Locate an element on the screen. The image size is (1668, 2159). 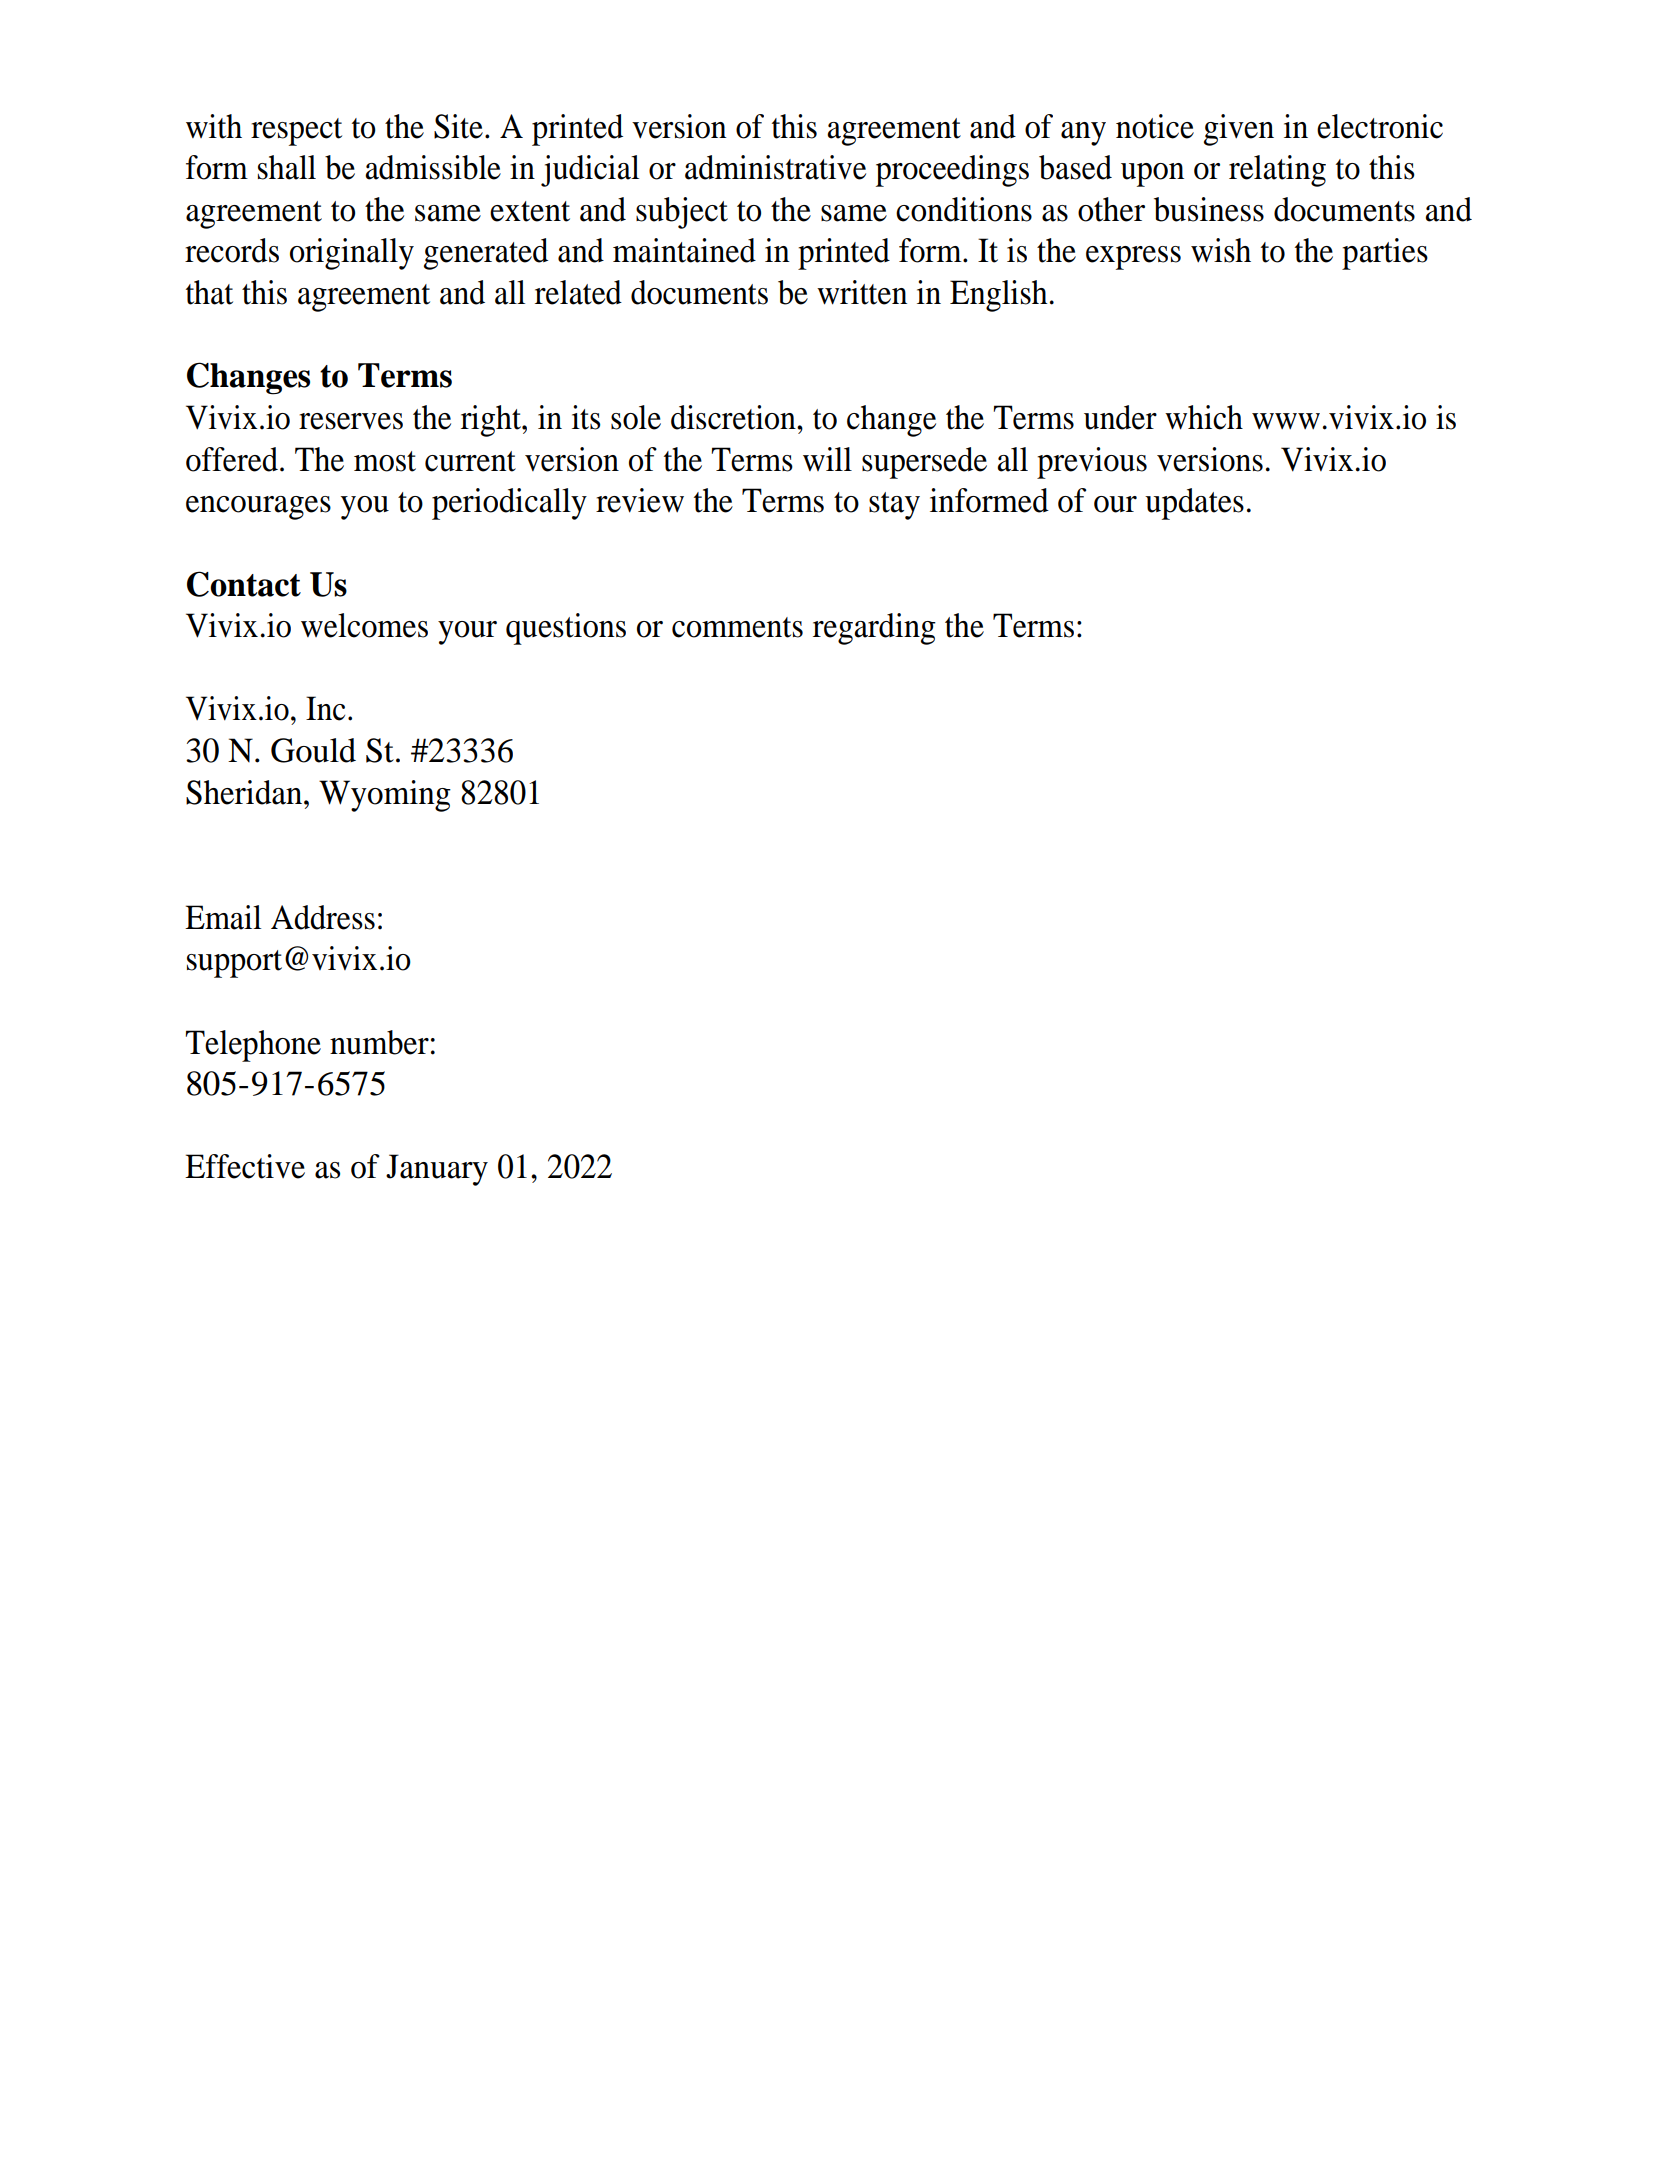
shall is located at coordinates (287, 167).
